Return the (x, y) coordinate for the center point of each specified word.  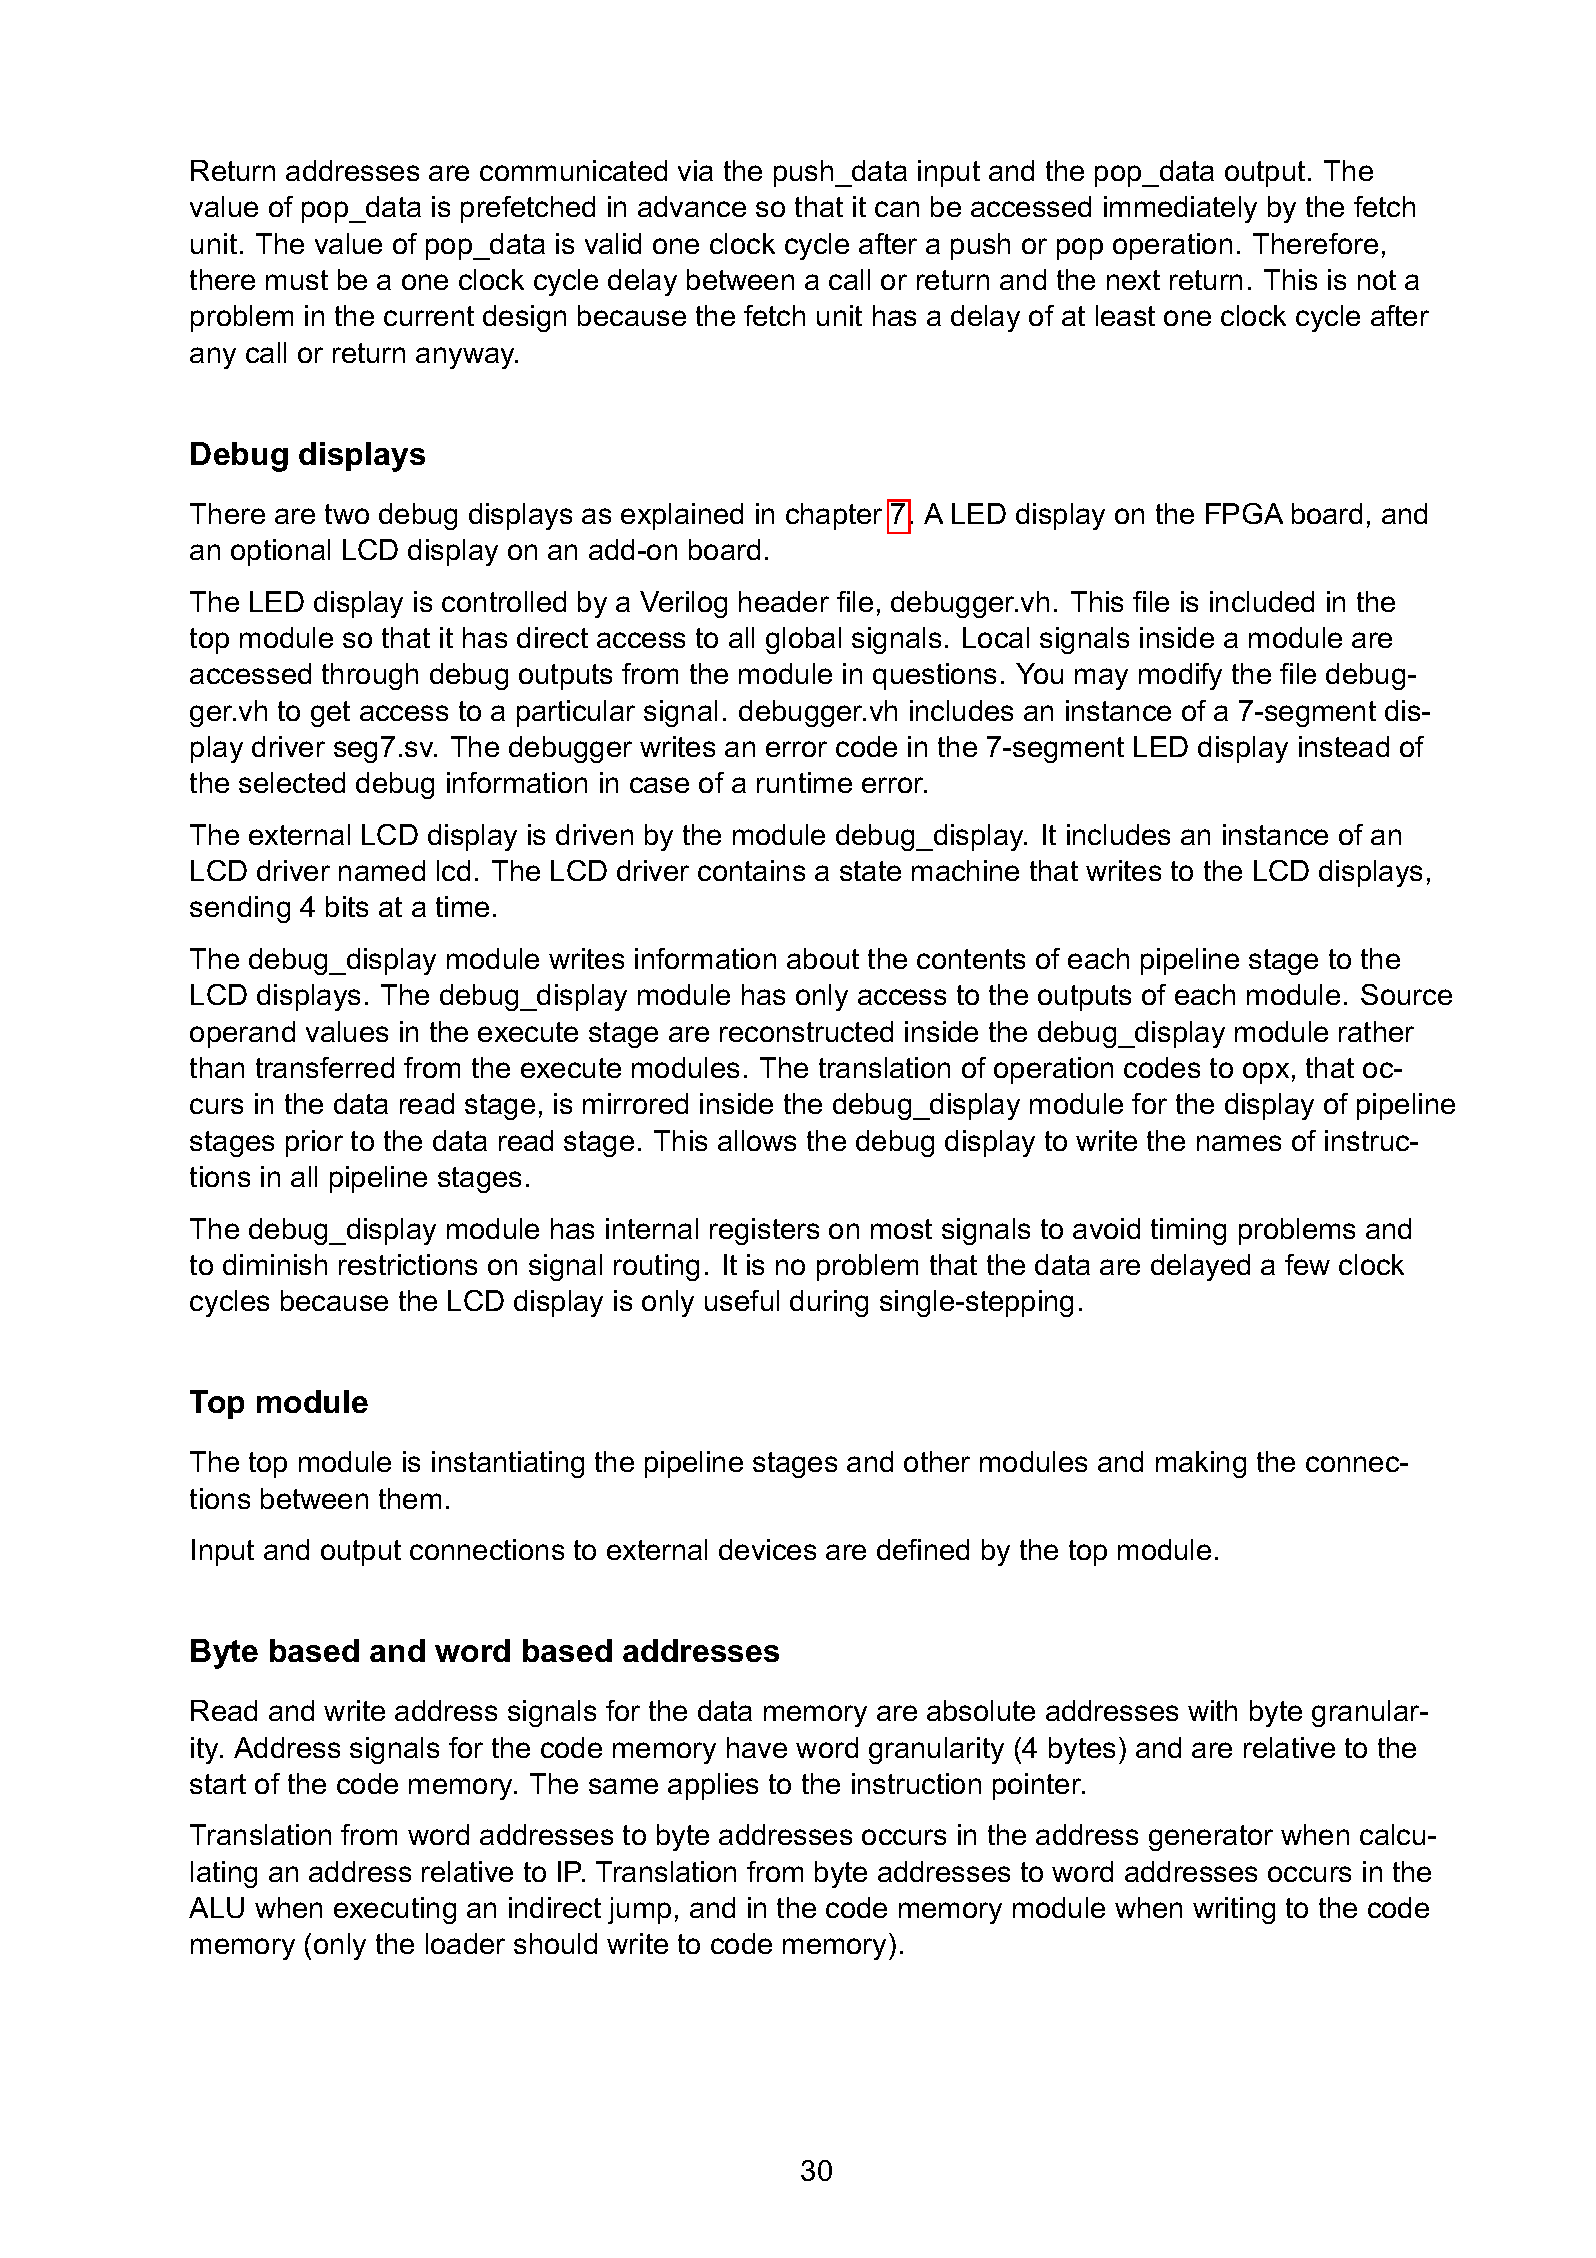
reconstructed (806, 1031)
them (410, 1498)
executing (395, 1910)
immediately (1180, 209)
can (897, 209)
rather (1376, 1031)
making (1201, 1464)
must (297, 280)
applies (713, 1786)
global (803, 640)
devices (767, 1549)
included (1262, 601)
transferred (325, 1067)
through (370, 676)
